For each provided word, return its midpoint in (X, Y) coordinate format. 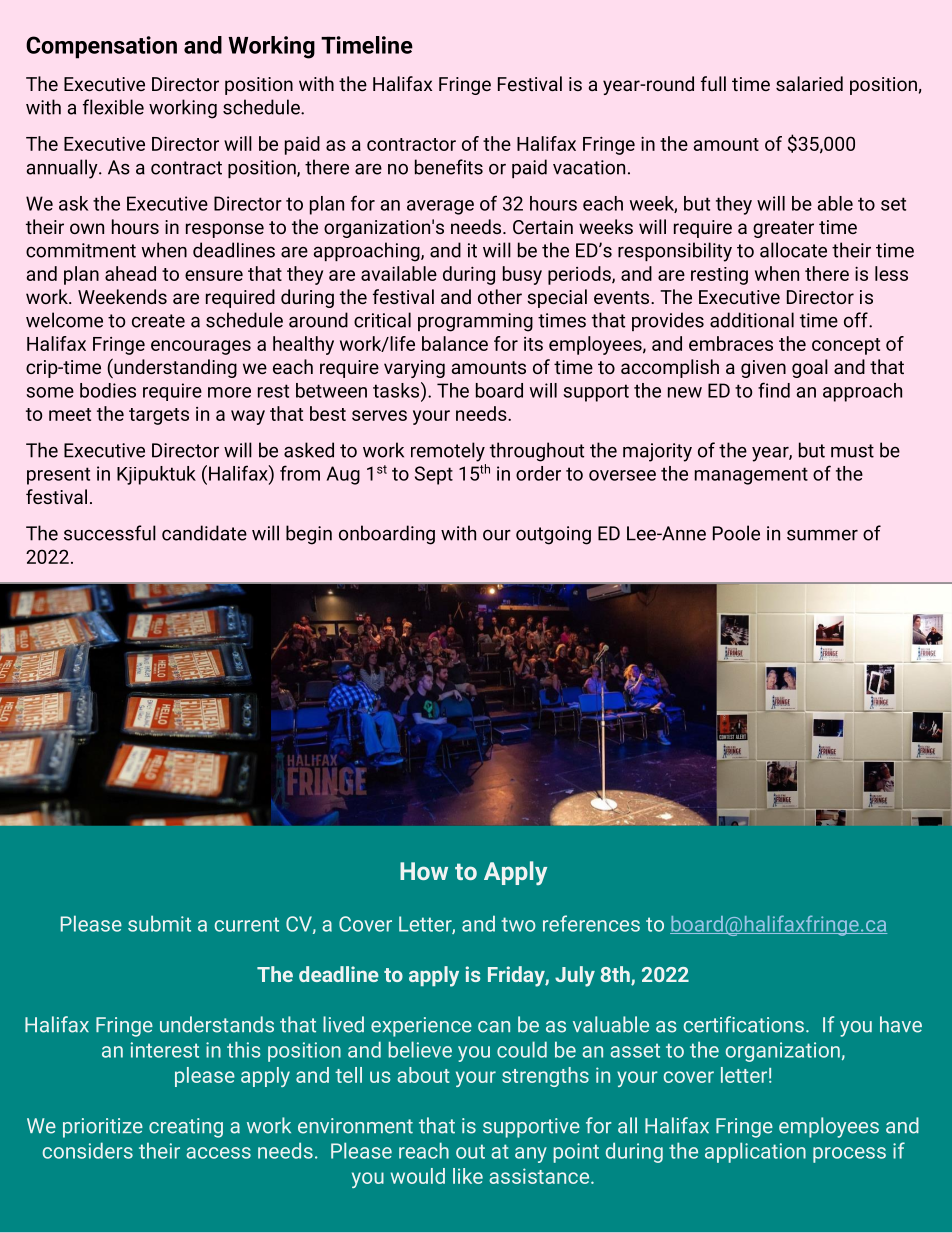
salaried (809, 83)
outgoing (553, 535)
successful (110, 533)
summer (822, 535)
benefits (449, 167)
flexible (113, 107)
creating (186, 1128)
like (468, 1176)
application (755, 1152)
